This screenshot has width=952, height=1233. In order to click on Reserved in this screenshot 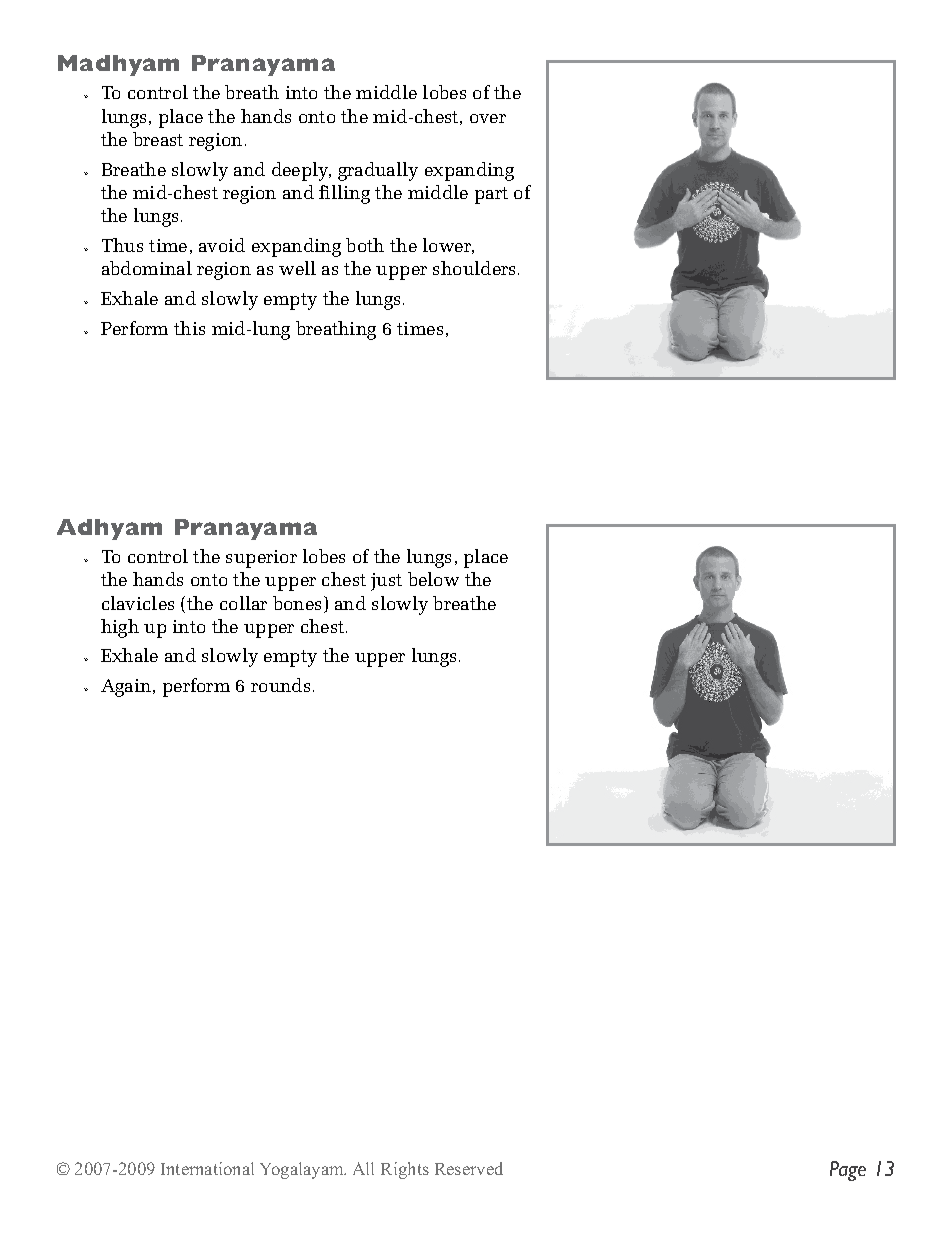, I will do `click(469, 1168)`.
